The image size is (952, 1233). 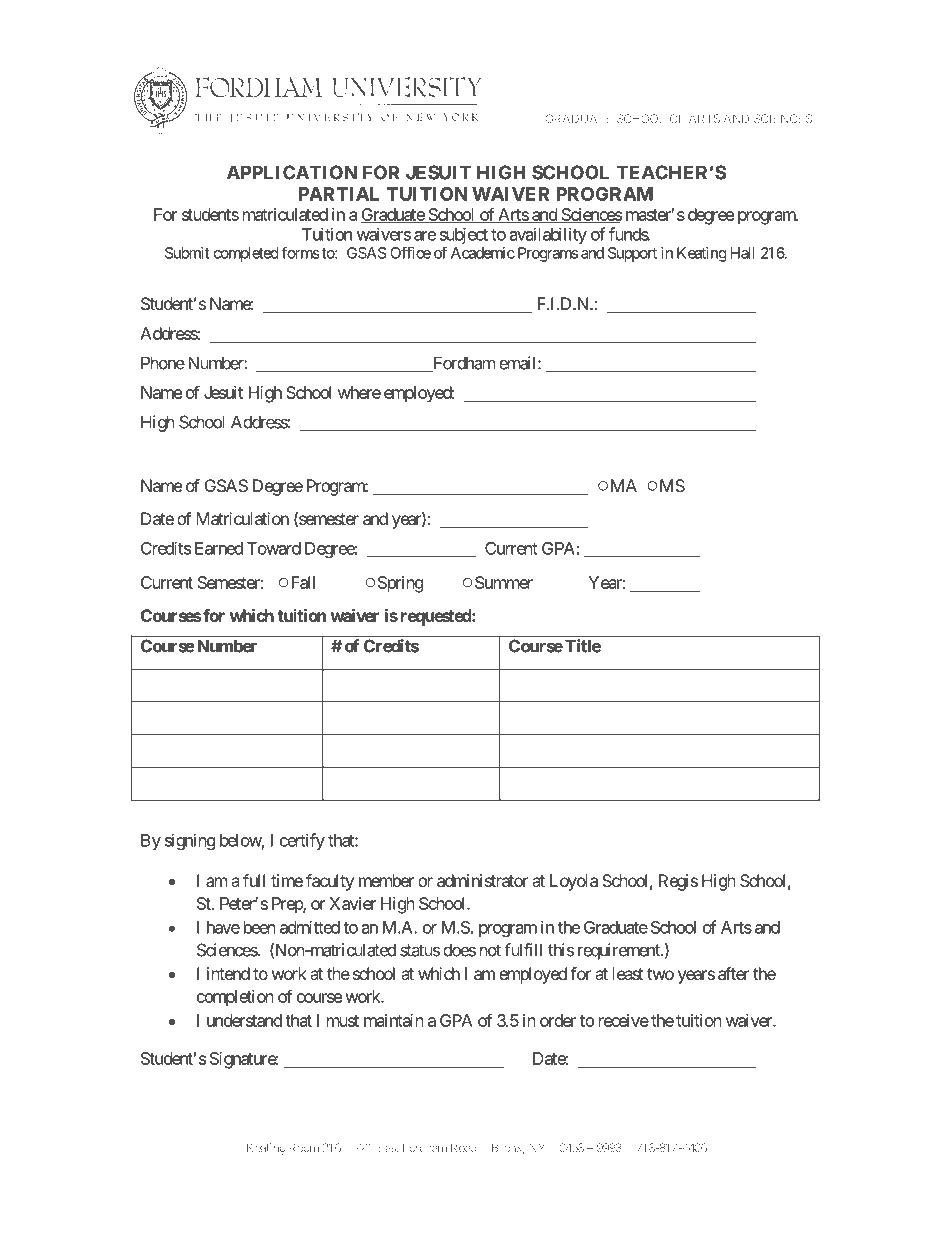 I want to click on requested, so click(x=437, y=617).
